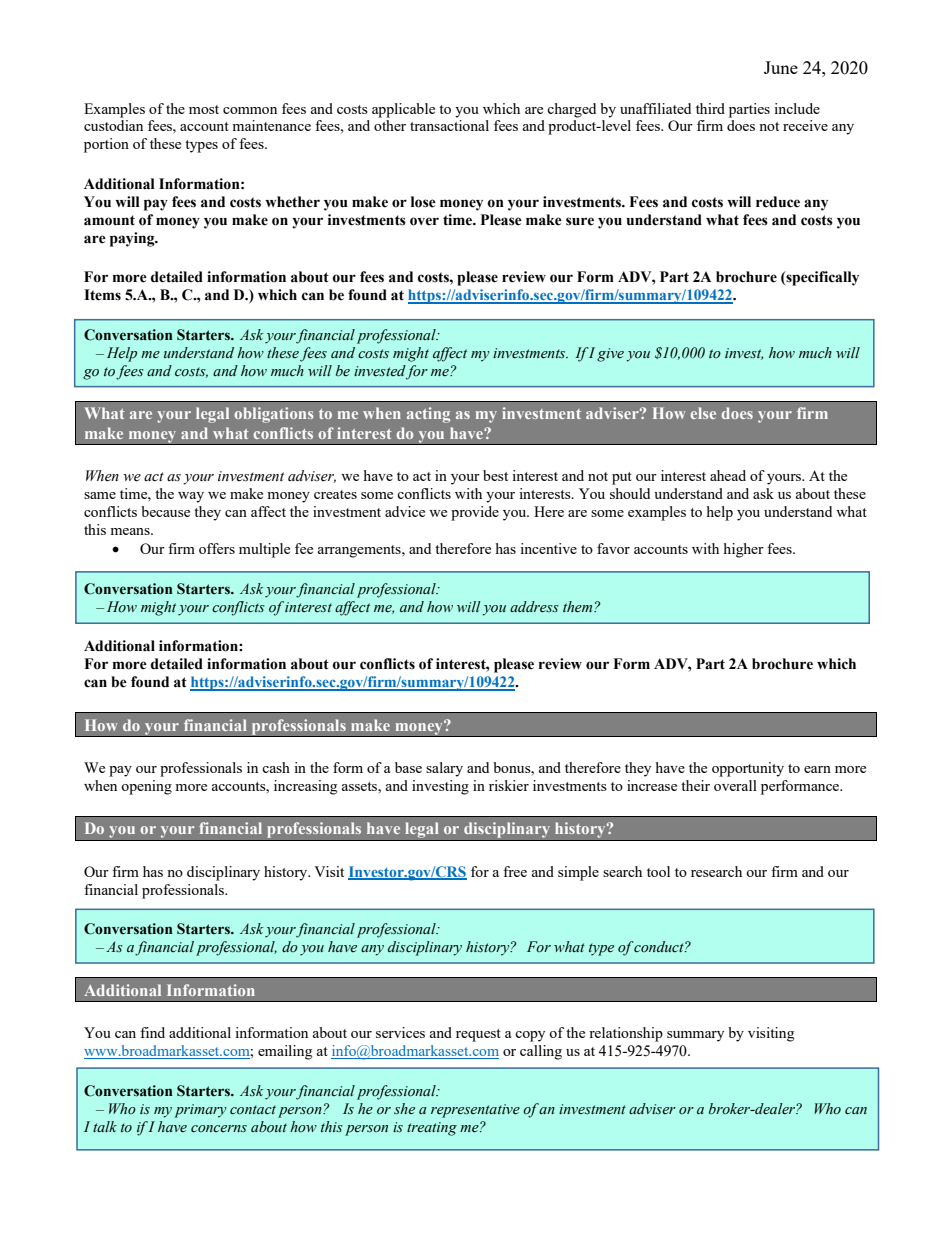 This screenshot has width=952, height=1233. What do you see at coordinates (146, 787) in the screenshot?
I see `opening` at bounding box center [146, 787].
